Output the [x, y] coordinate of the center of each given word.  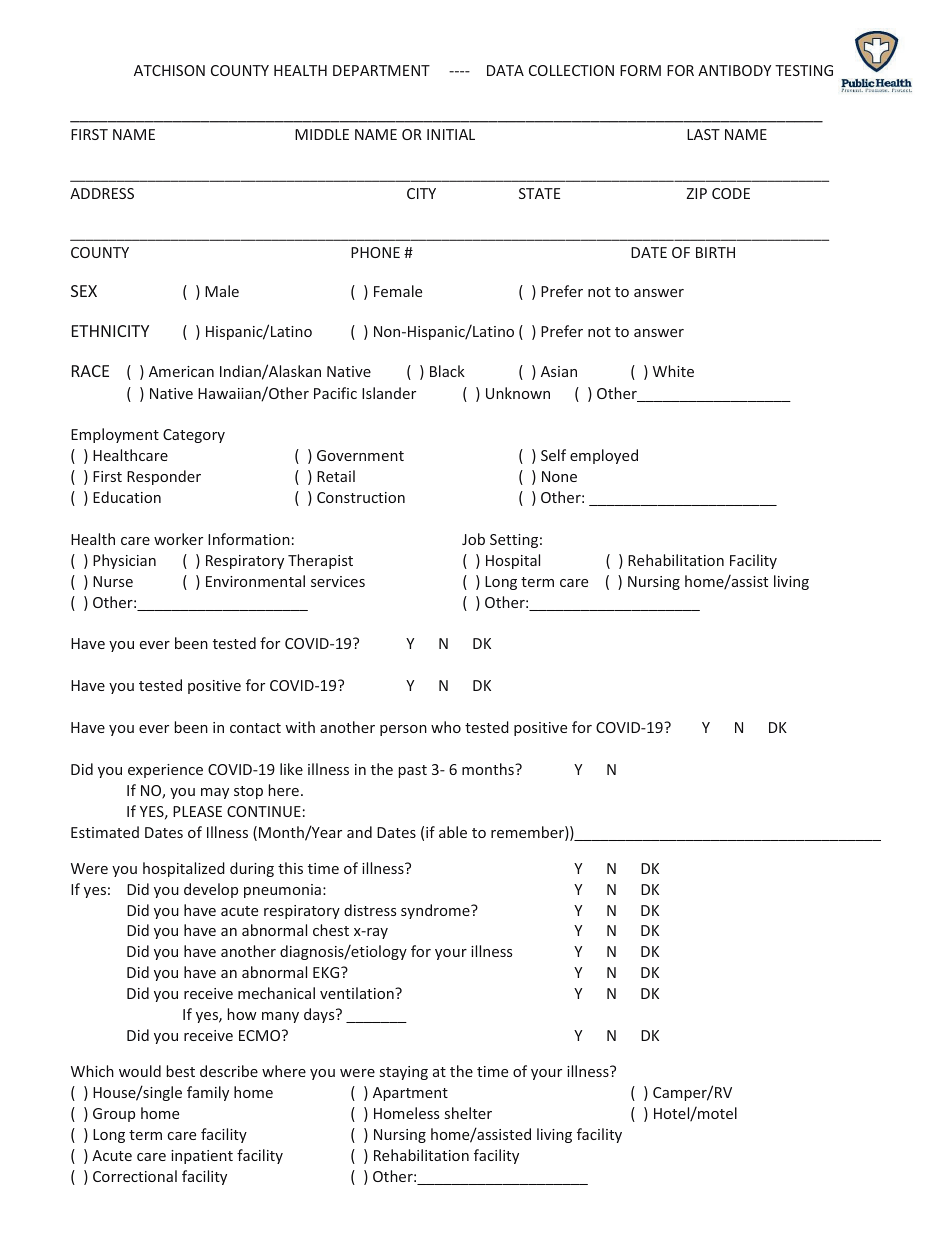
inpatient [202, 1157]
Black [447, 371]
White [673, 371]
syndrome [436, 911]
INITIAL [451, 134]
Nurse [113, 581]
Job [473, 539]
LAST [703, 134]
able [453, 832]
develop [211, 890]
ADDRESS [102, 193]
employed [604, 456]
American [181, 371]
